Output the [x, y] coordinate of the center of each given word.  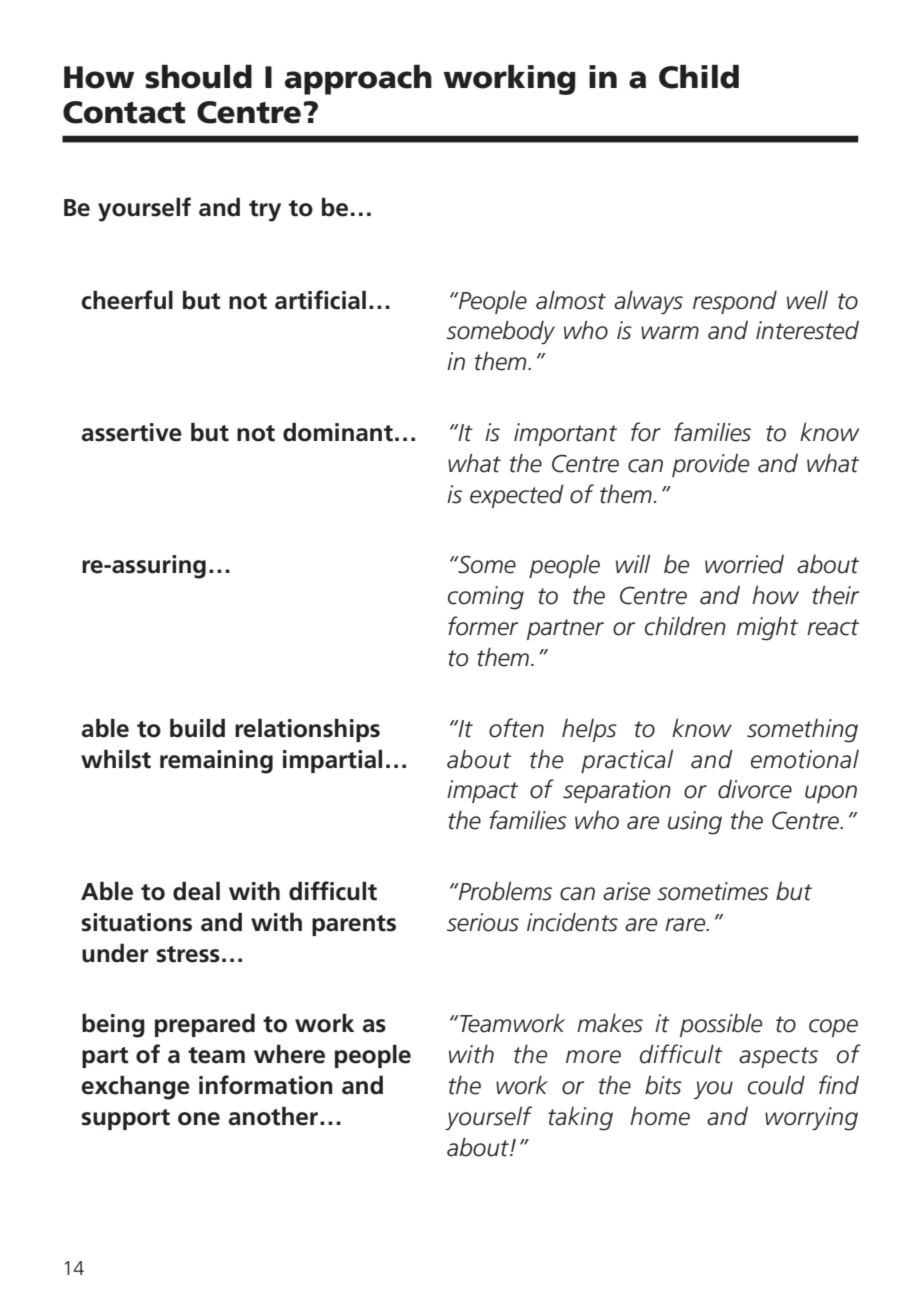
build [197, 728]
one [199, 1119]
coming [486, 598]
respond [735, 302]
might [767, 629]
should [198, 77]
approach [358, 80]
